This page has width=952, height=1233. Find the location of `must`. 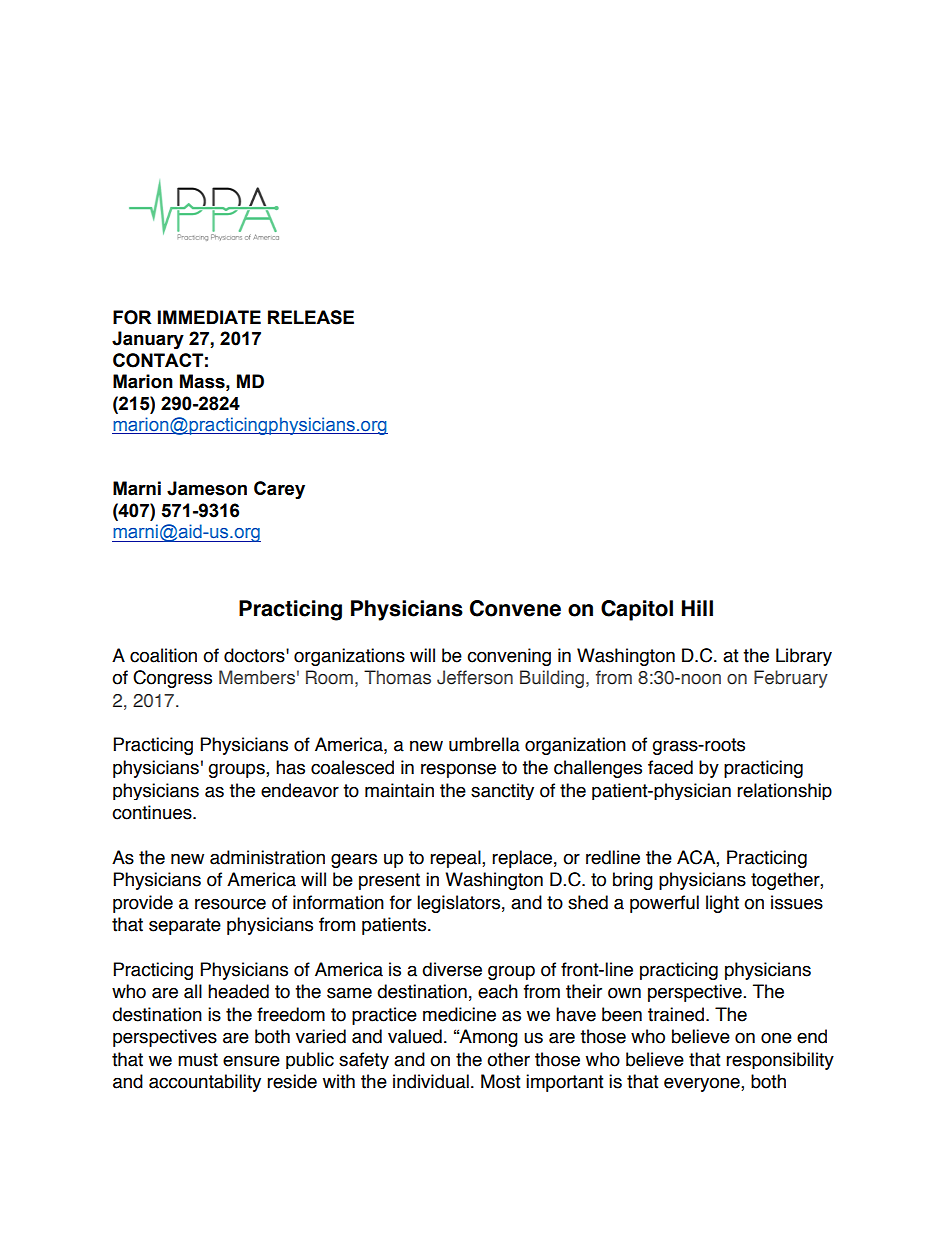

must is located at coordinates (198, 1060).
